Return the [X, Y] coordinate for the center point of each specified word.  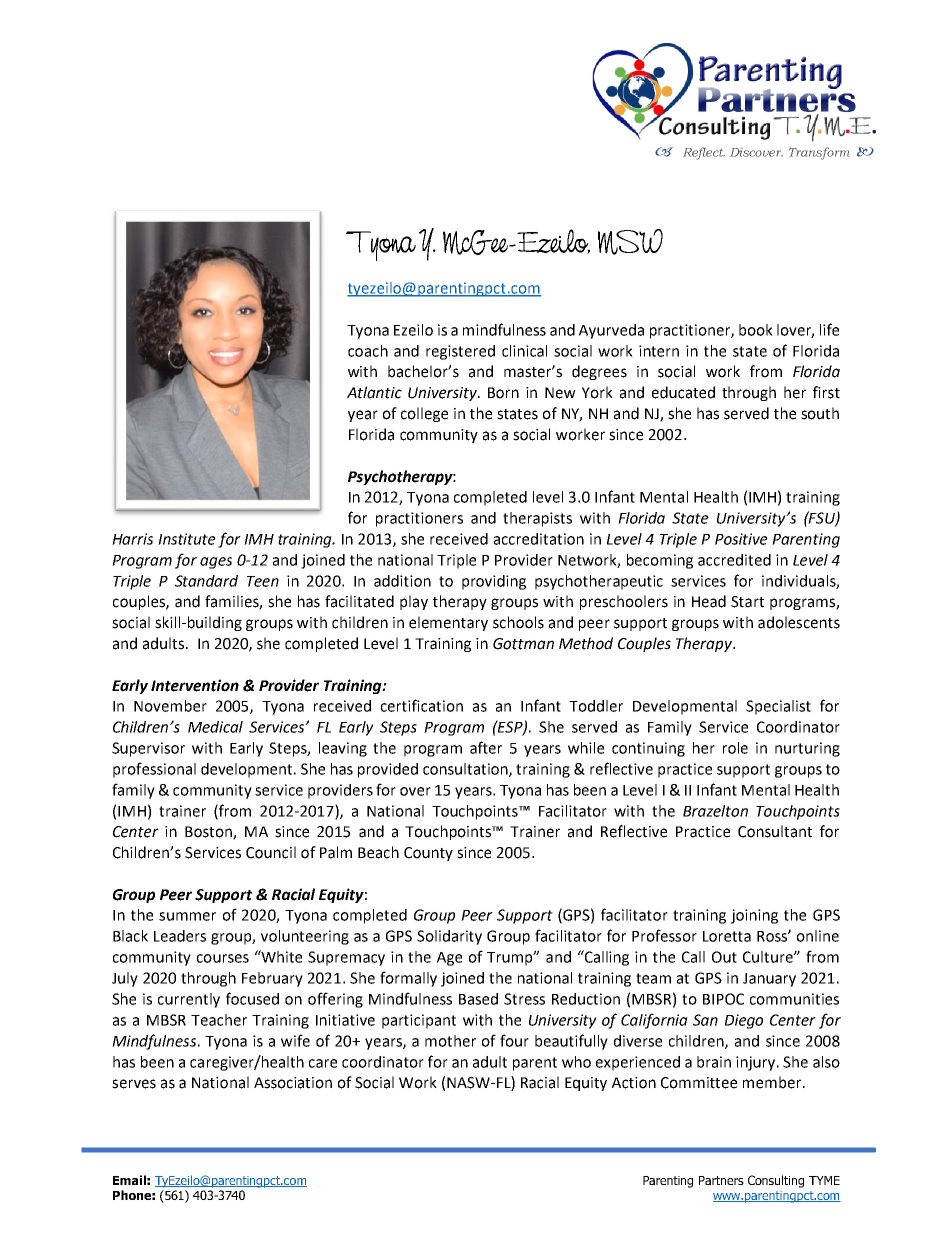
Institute [187, 539]
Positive [741, 539]
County [428, 854]
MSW [630, 242]
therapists [537, 519]
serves [134, 1084]
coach [368, 351]
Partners [721, 1180]
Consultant [775, 831]
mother [450, 1041]
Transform [819, 153]
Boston [209, 833]
